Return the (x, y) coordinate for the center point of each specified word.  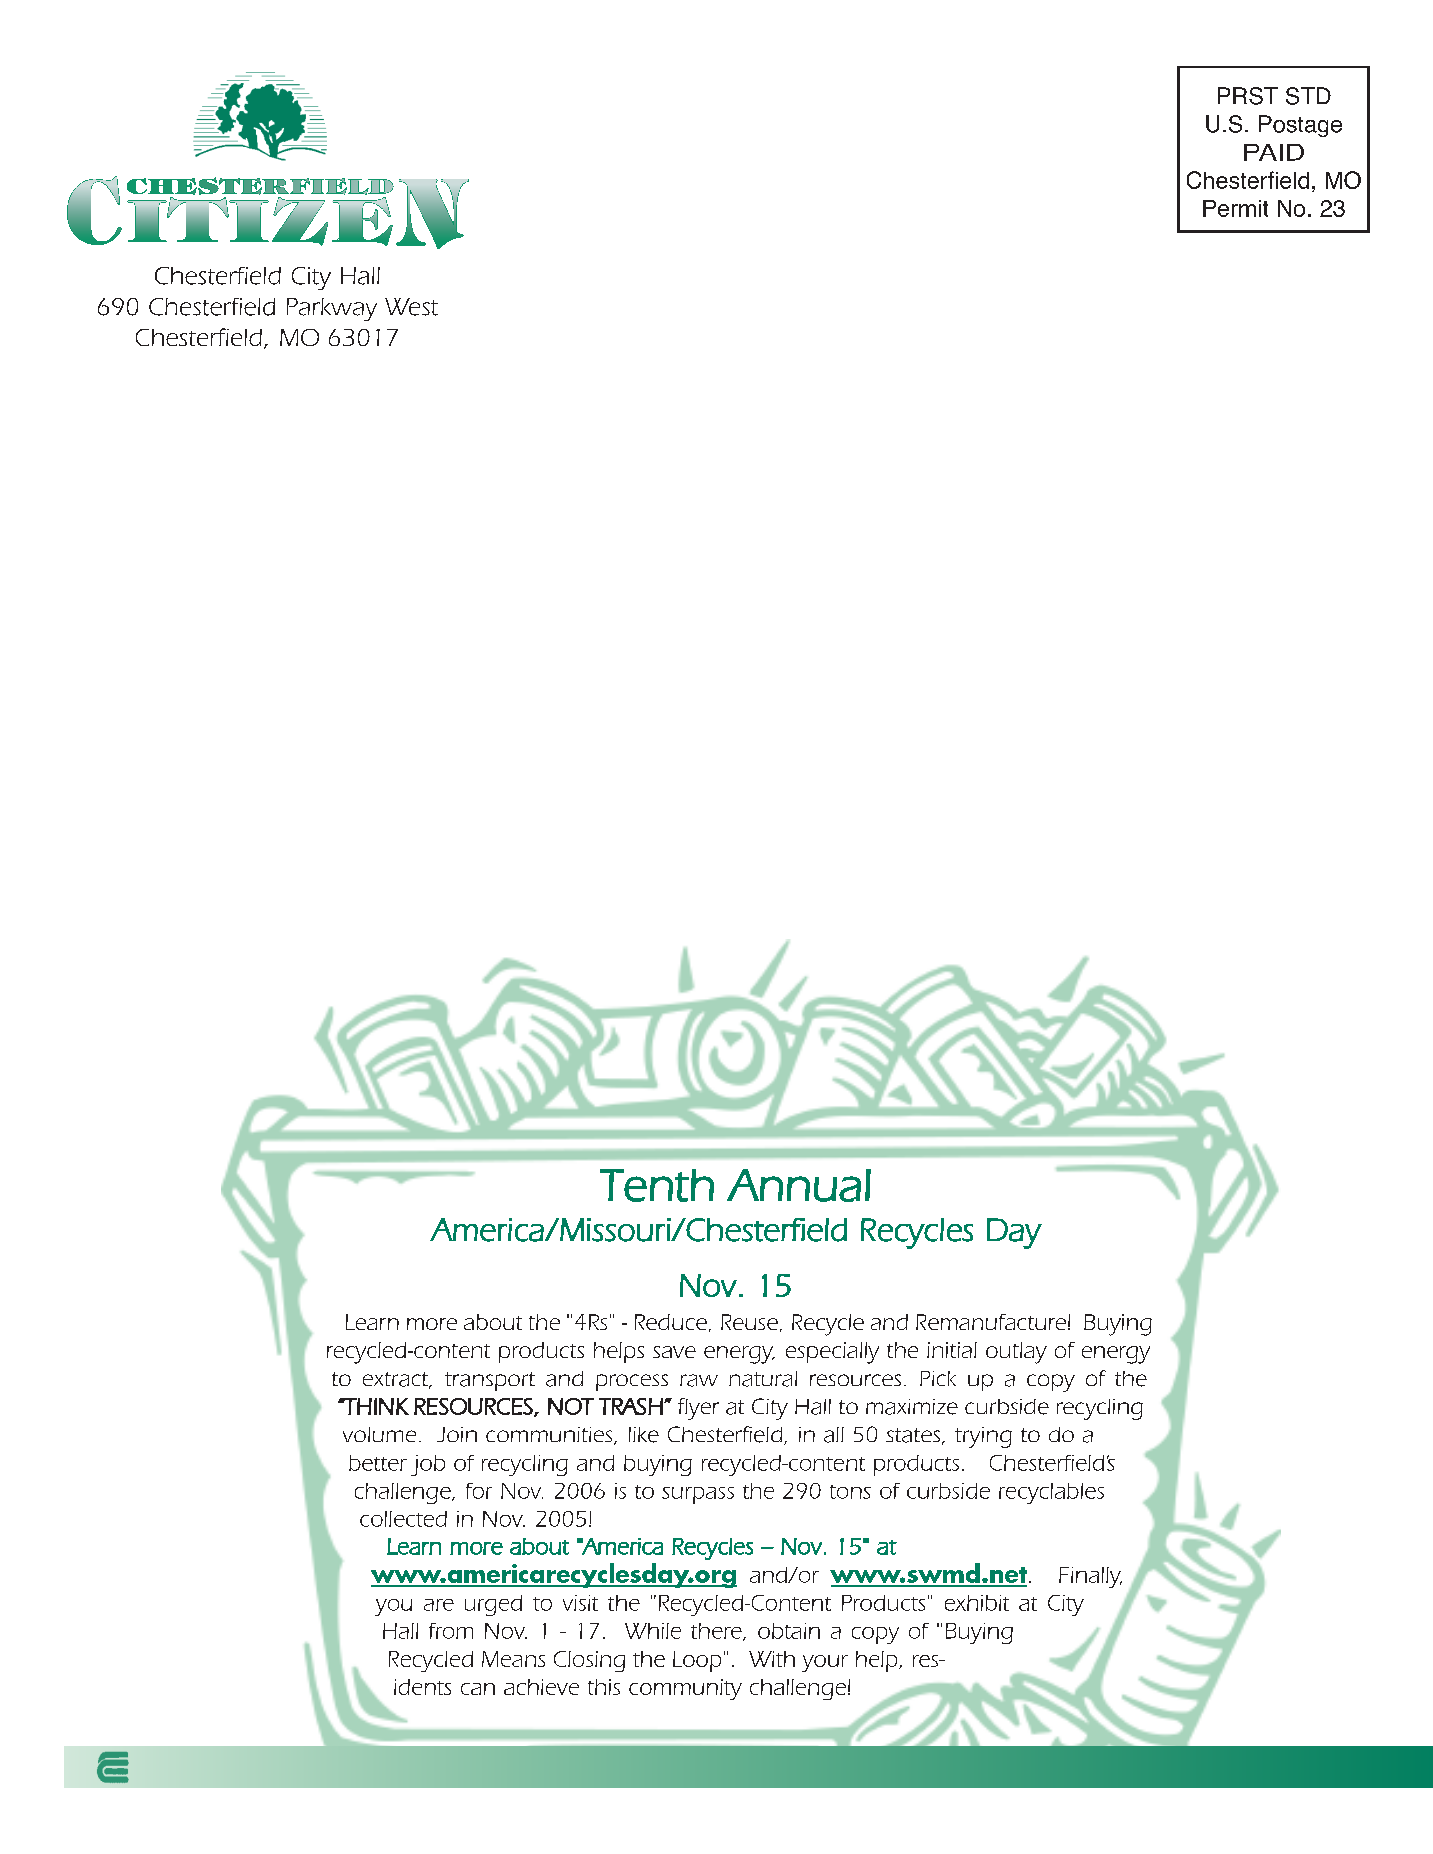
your (825, 1663)
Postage (1300, 126)
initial (952, 1350)
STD (1308, 96)
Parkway (332, 309)
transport (490, 1381)
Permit (1235, 208)
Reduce (671, 1322)
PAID (1274, 152)
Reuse (749, 1322)
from (451, 1631)
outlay (1016, 1353)
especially (832, 1353)
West (411, 307)
